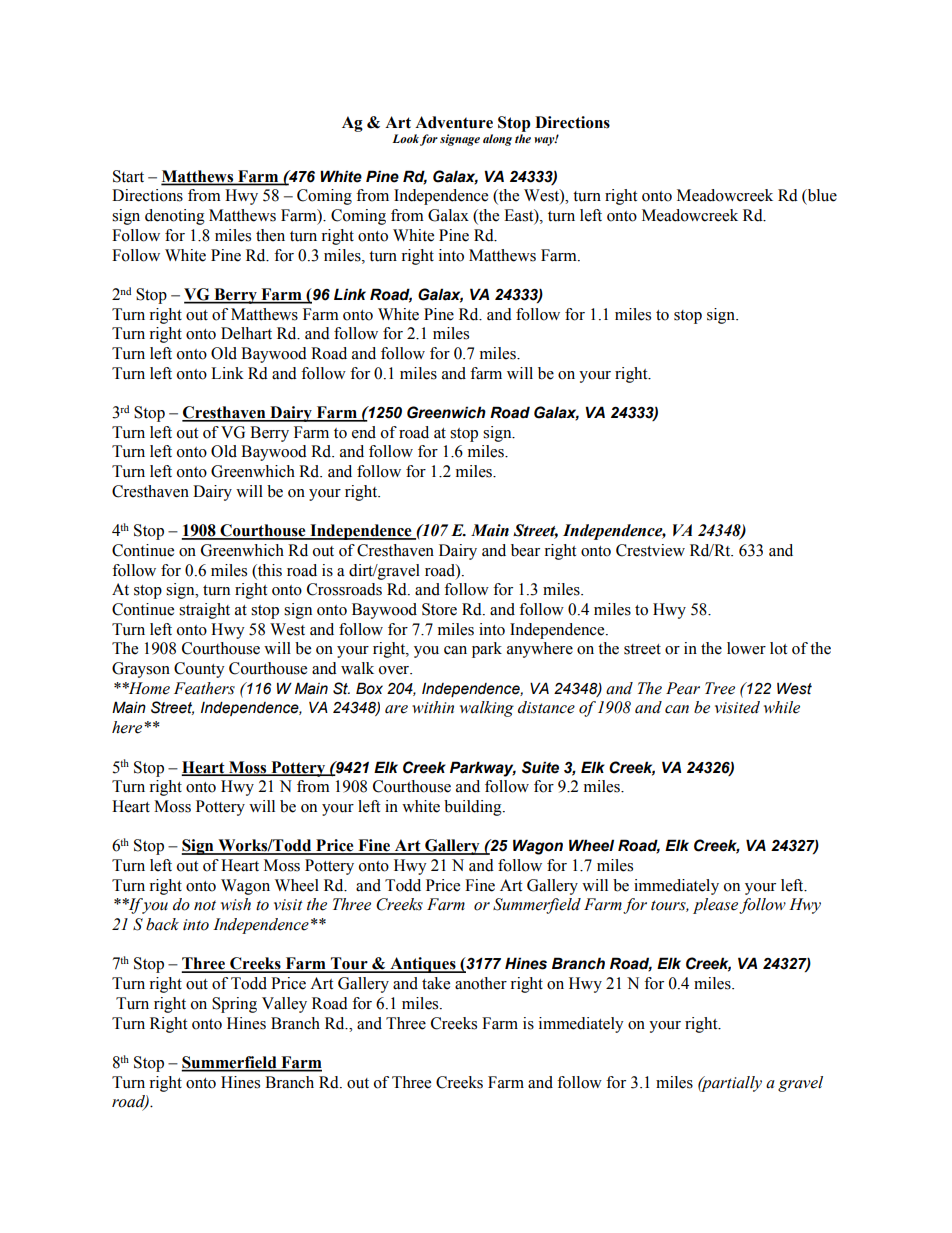 The image size is (952, 1233). I want to click on while, so click(782, 707).
